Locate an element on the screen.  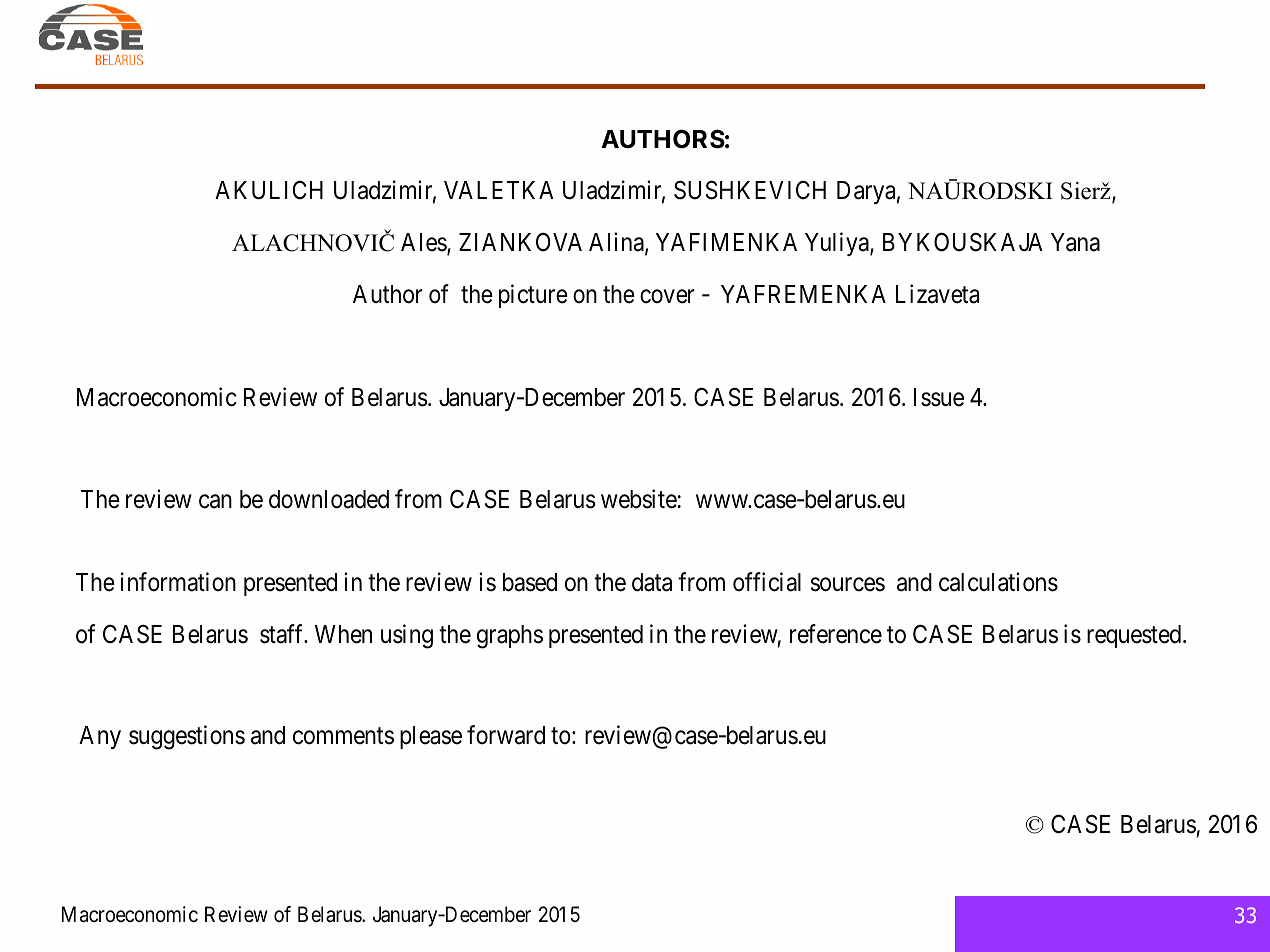
Yana is located at coordinates (1075, 242).
